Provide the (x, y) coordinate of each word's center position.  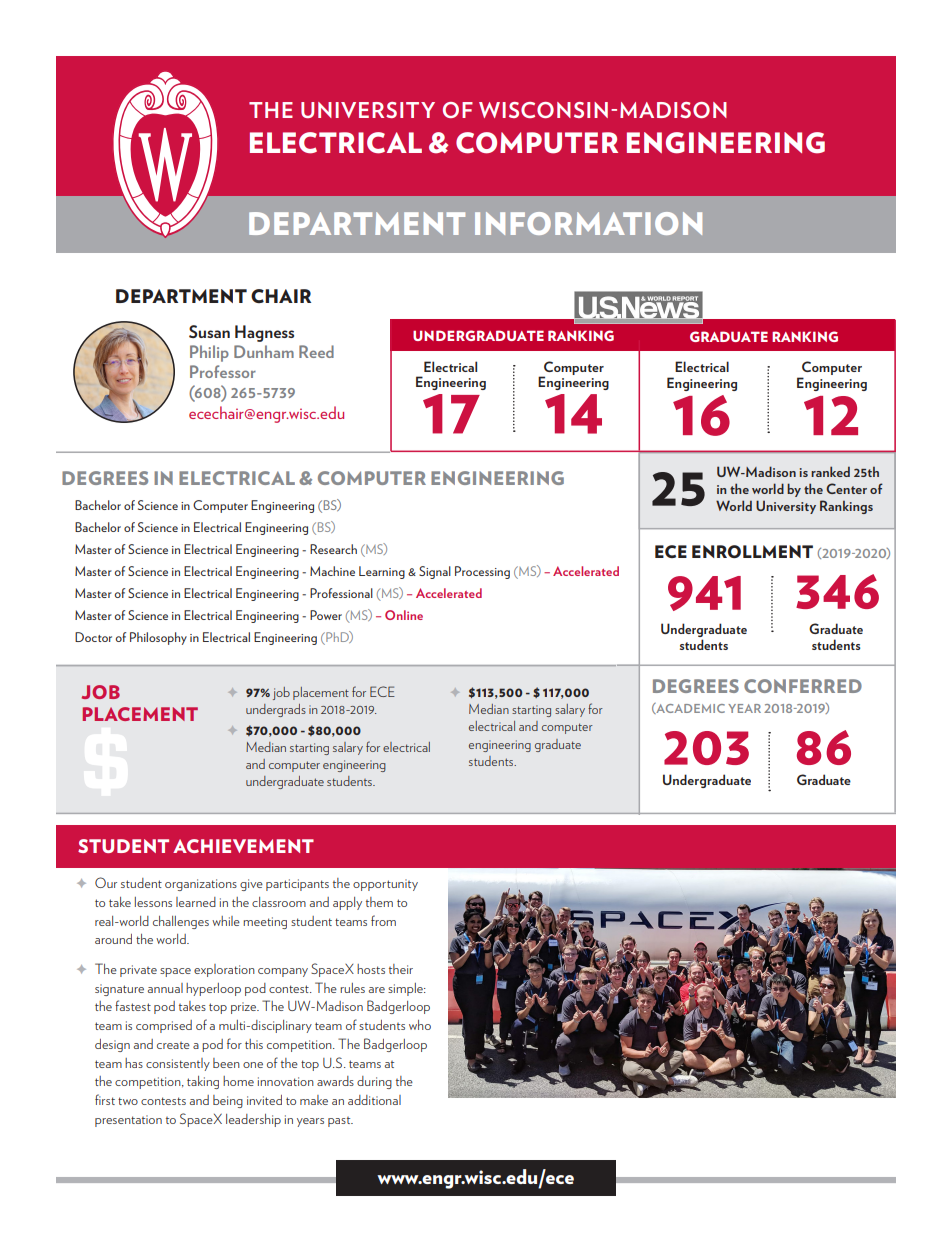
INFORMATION (588, 223)
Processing (482, 572)
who (420, 1025)
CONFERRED (803, 686)
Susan (209, 331)
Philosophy (158, 638)
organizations (201, 885)
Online (404, 615)
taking (203, 1082)
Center (846, 488)
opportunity (385, 885)
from (383, 920)
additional (374, 1100)
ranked (830, 471)
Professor (223, 371)
